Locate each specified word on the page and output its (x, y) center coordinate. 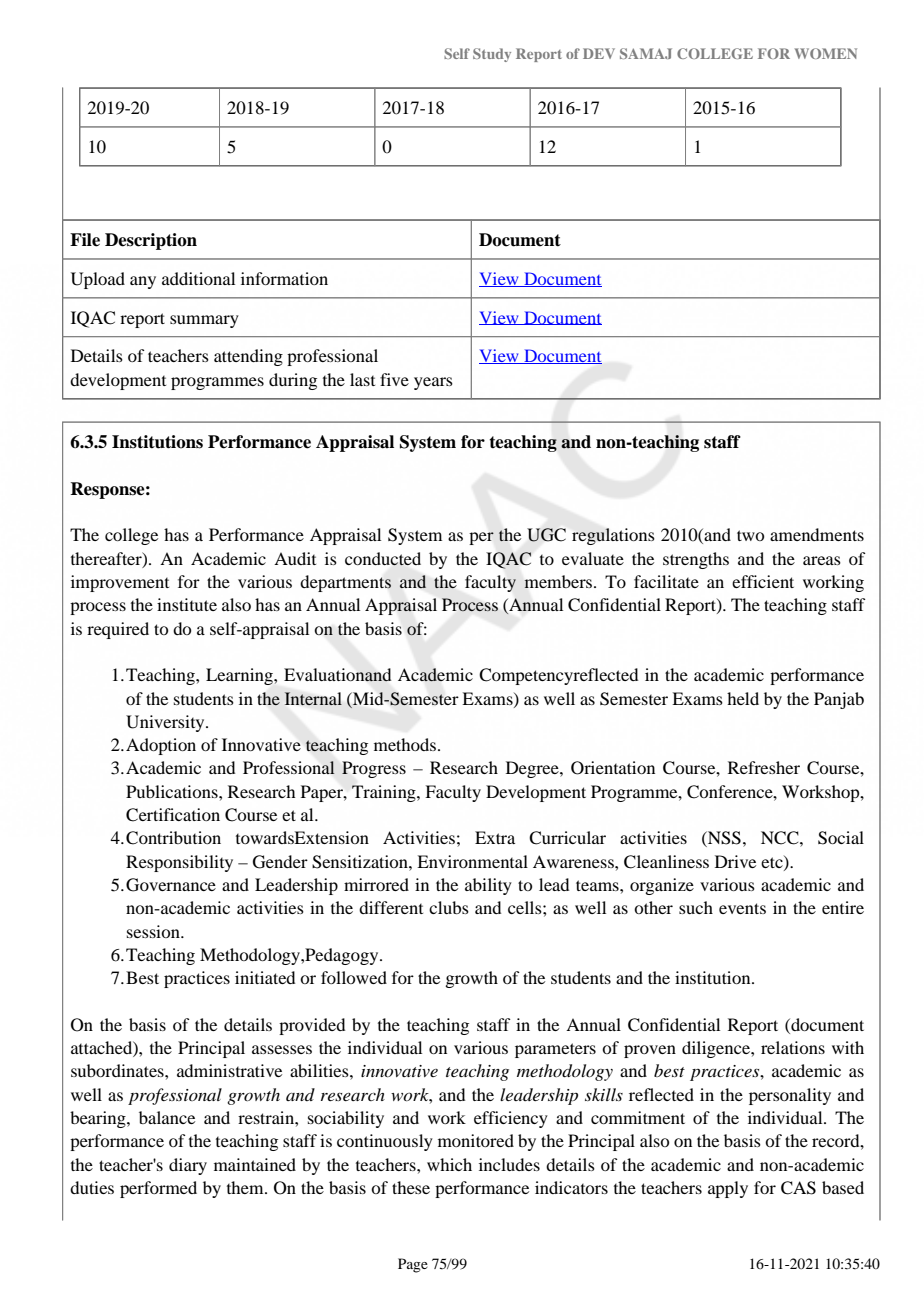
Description (151, 241)
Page (413, 1265)
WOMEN (826, 53)
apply (728, 1189)
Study (492, 55)
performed (158, 1189)
